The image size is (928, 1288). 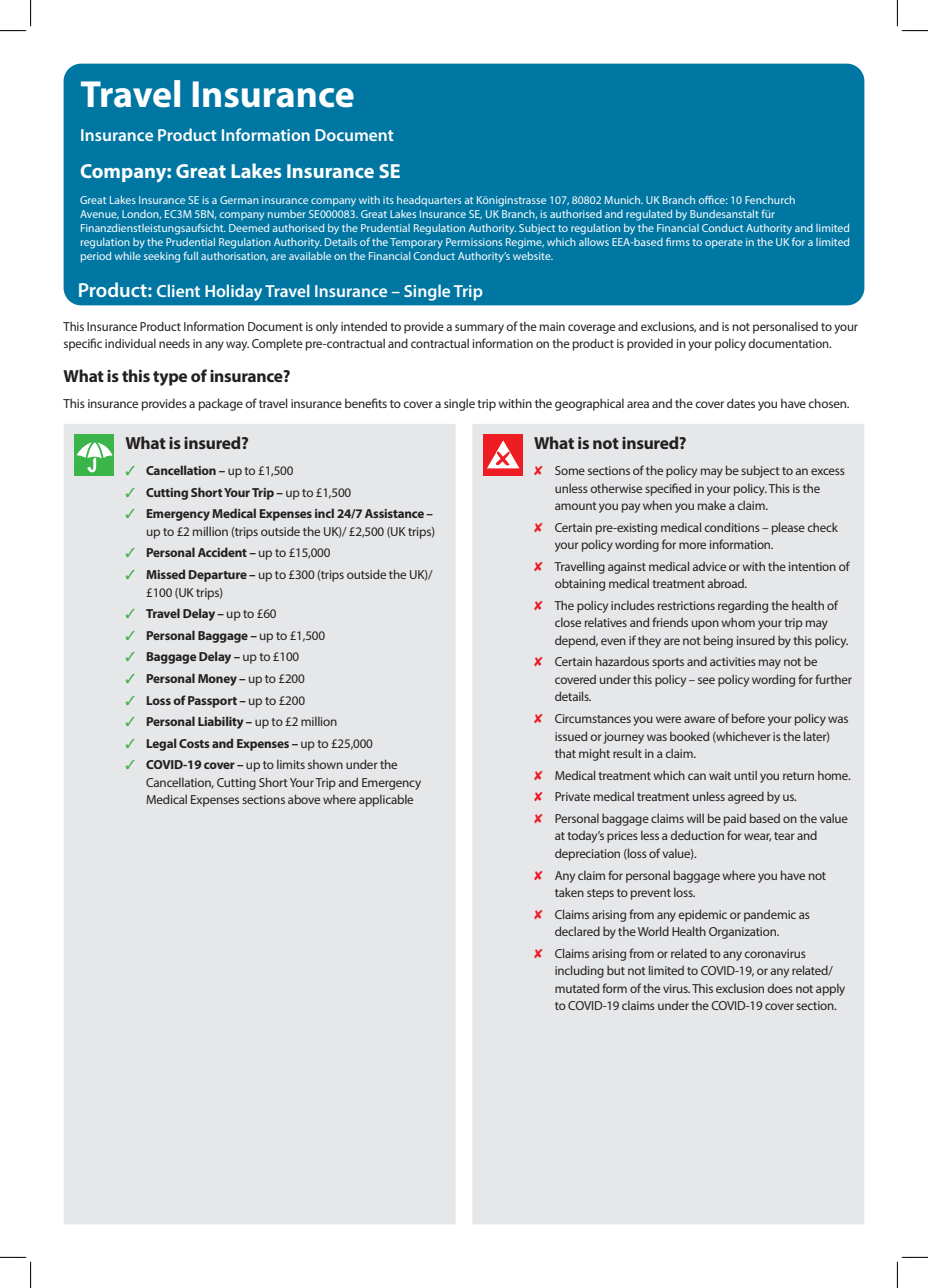 I want to click on close, so click(x=568, y=622).
